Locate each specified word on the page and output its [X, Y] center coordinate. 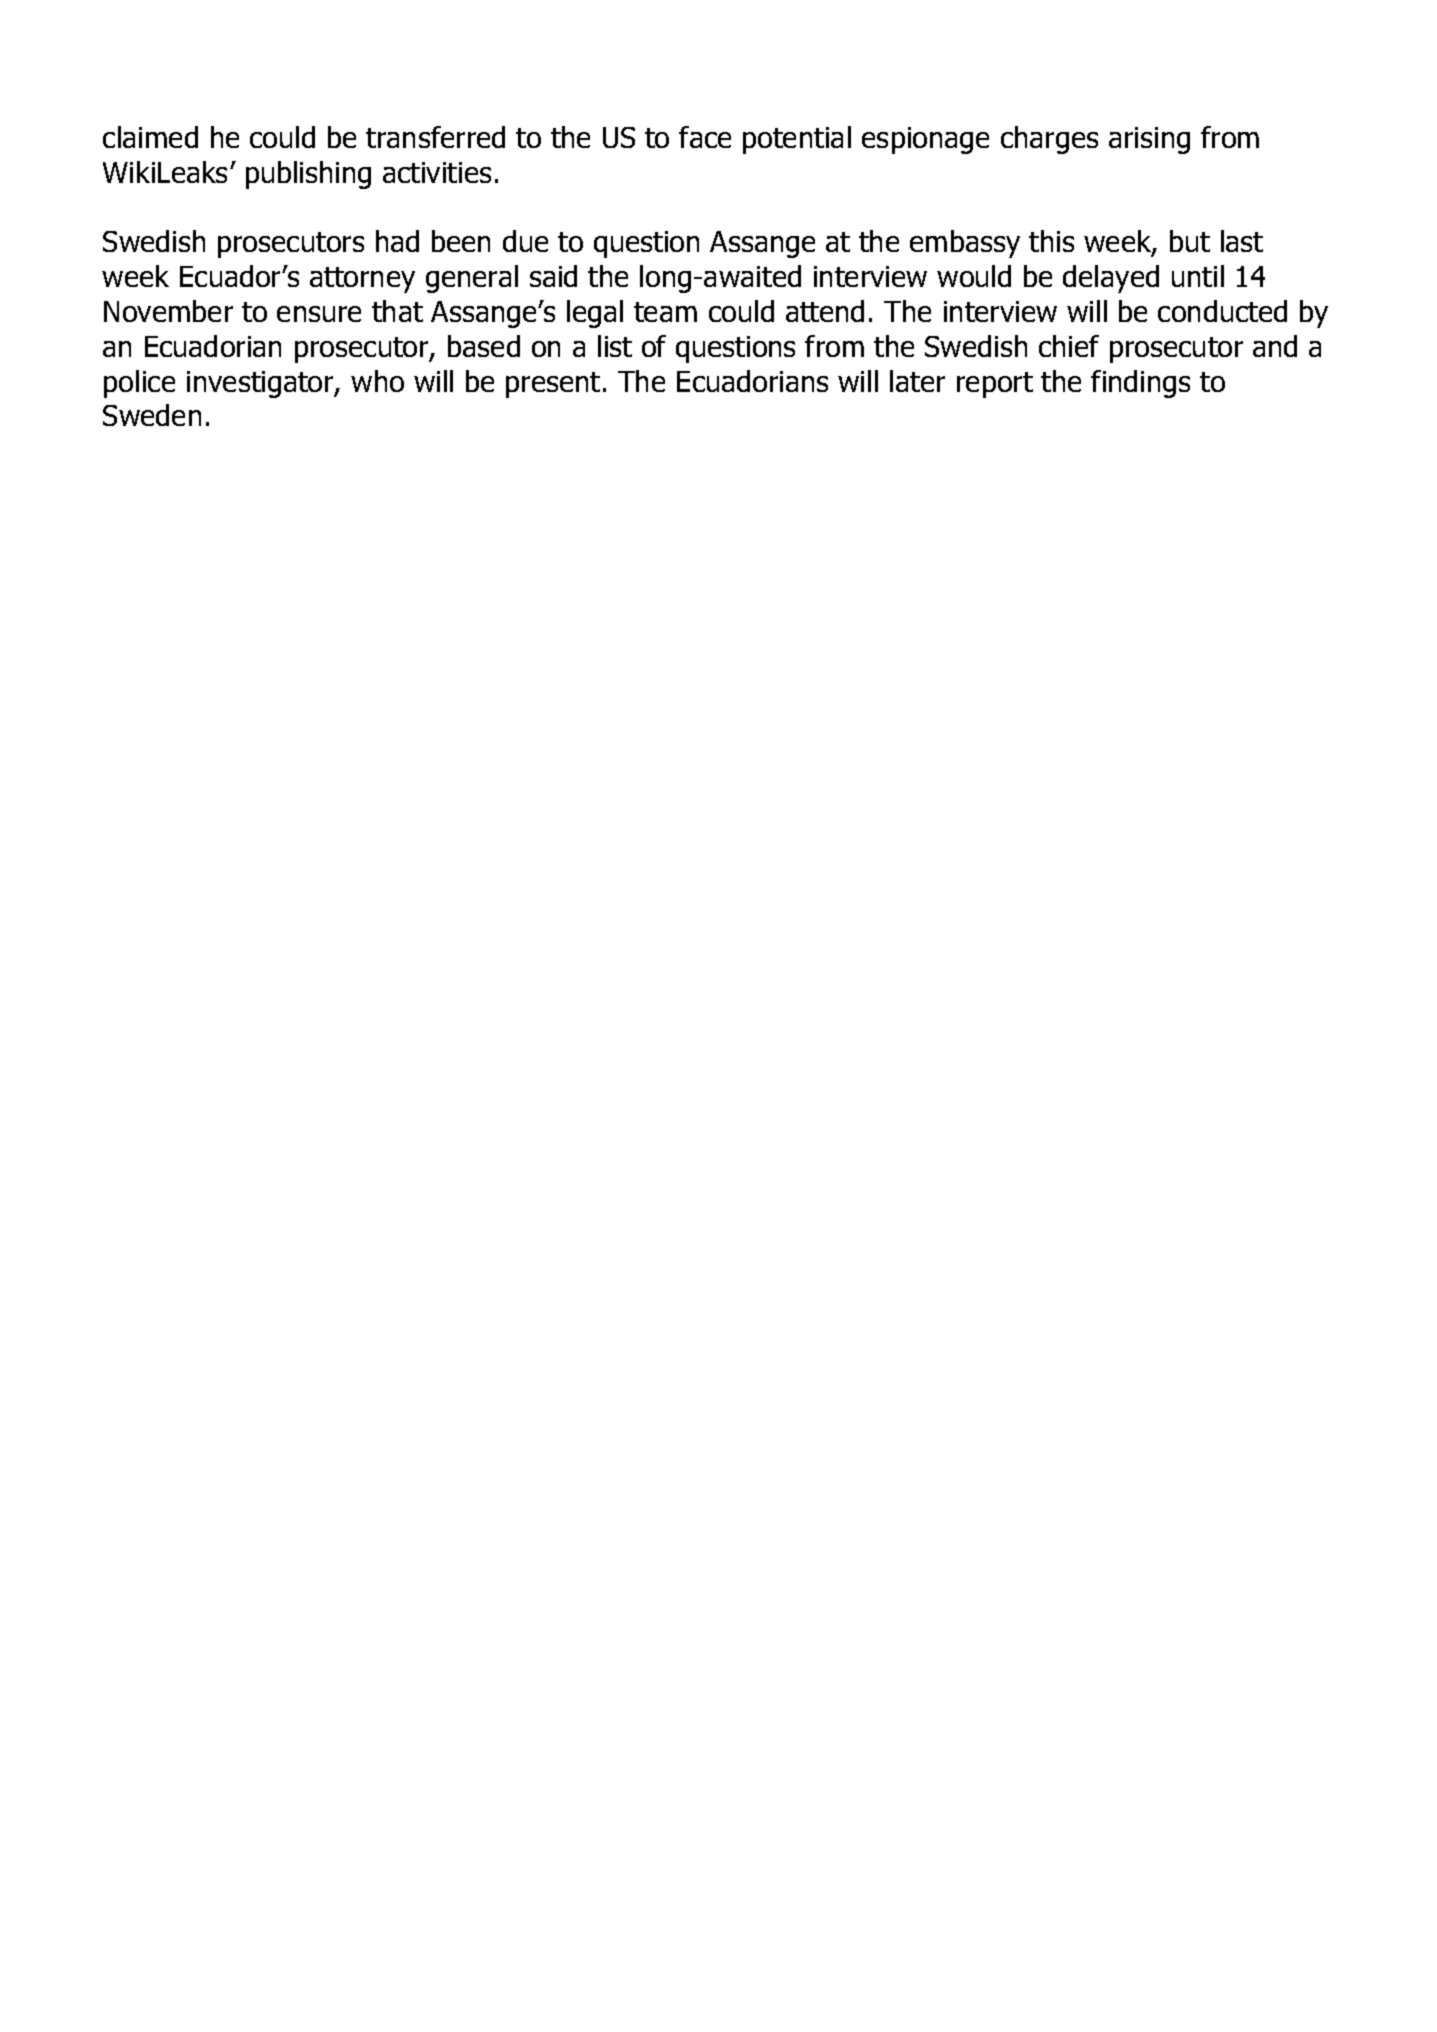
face [705, 137]
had [397, 241]
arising [1149, 140]
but [1190, 241]
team [665, 312]
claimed [150, 137]
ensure [319, 314]
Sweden [152, 415]
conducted [1222, 311]
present [553, 385]
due [525, 241]
